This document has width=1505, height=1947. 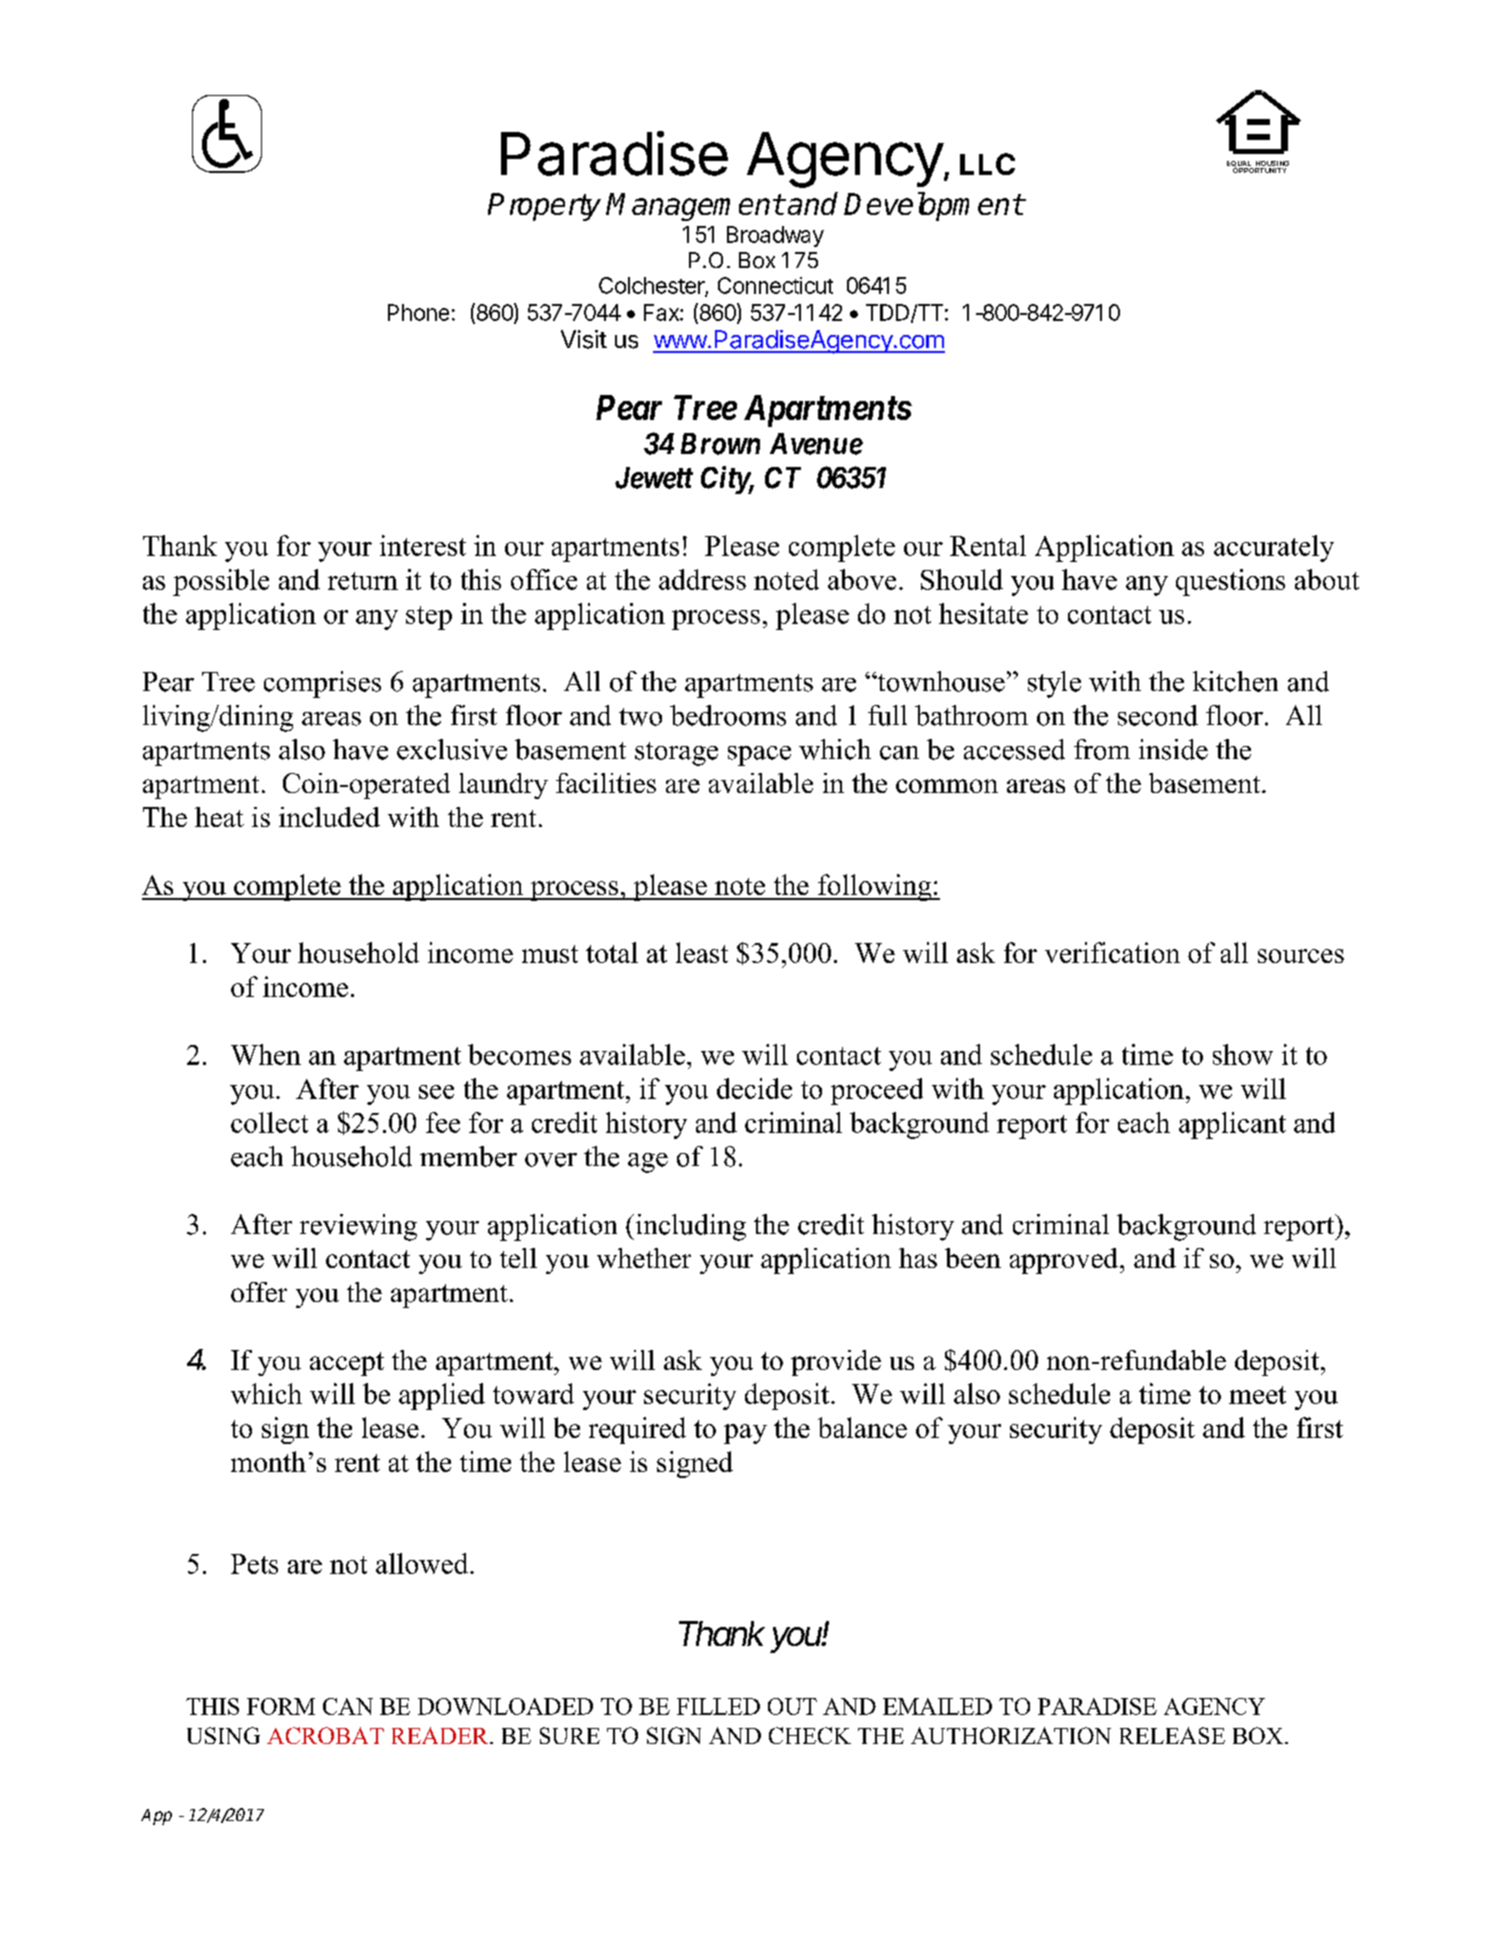 I want to click on Phone, so click(x=418, y=312).
